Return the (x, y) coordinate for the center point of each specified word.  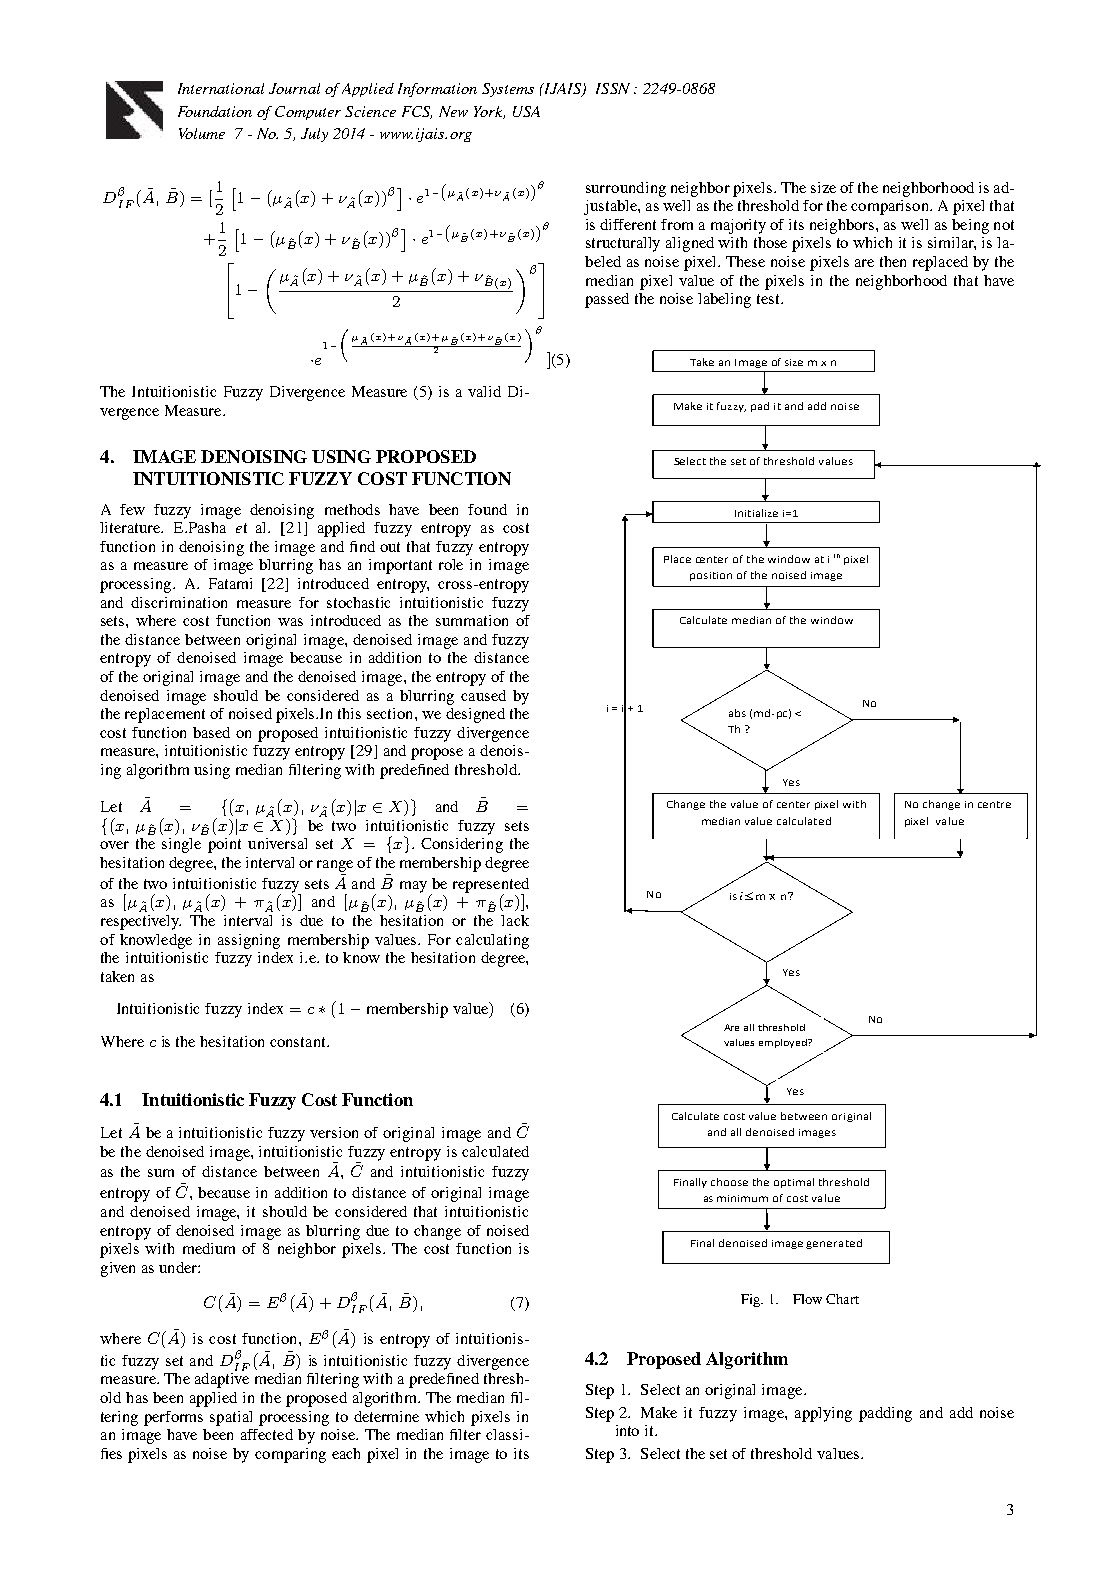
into (627, 1430)
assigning (249, 941)
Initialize (756, 513)
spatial (231, 1418)
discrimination (179, 602)
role (451, 564)
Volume (202, 133)
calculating (492, 941)
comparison (891, 207)
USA (526, 111)
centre (994, 804)
